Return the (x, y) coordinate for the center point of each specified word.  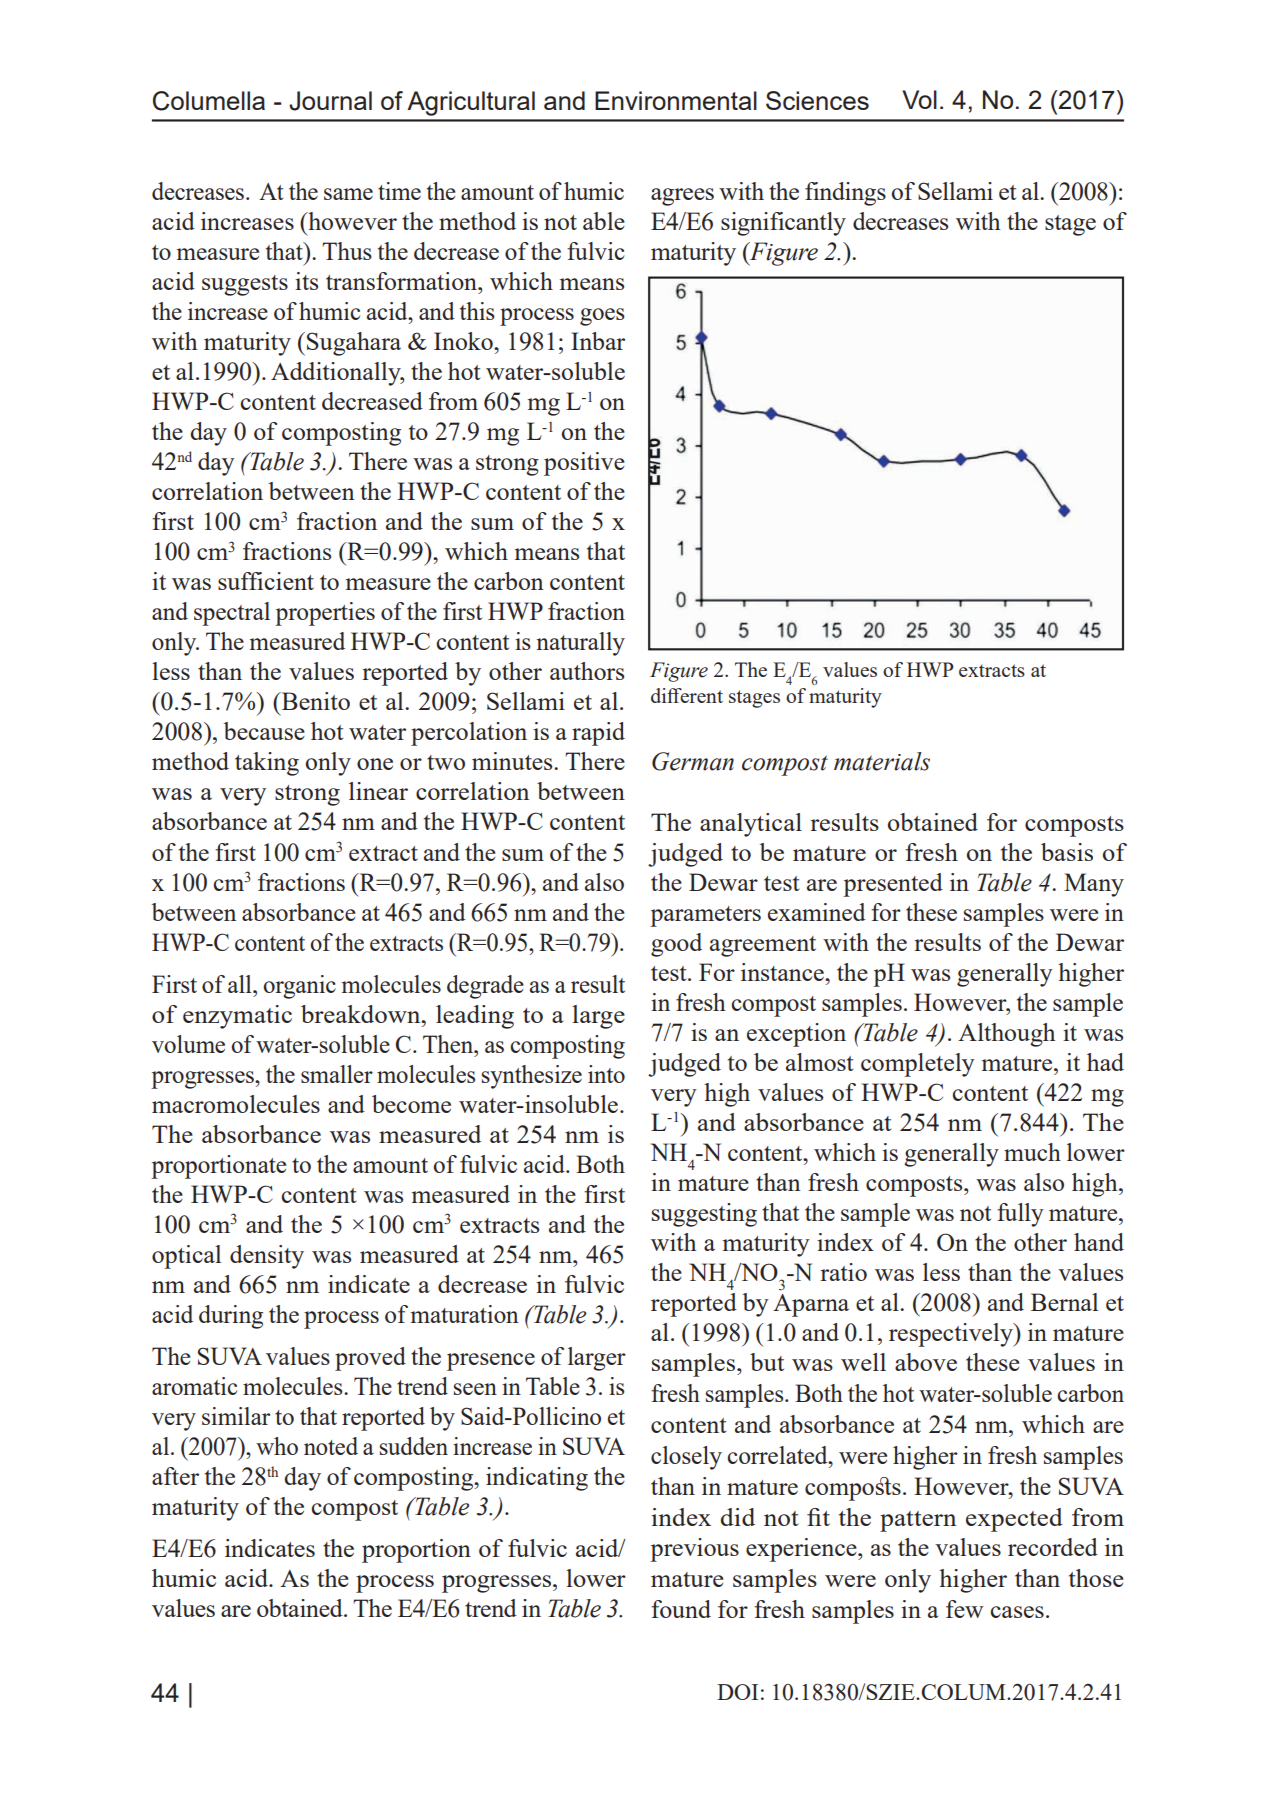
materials (882, 761)
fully (1020, 1215)
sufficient (266, 581)
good (676, 945)
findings (845, 194)
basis (1067, 852)
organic (299, 987)
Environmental (676, 100)
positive (584, 464)
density (267, 1257)
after (175, 1476)
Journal (330, 101)
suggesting (704, 1215)
